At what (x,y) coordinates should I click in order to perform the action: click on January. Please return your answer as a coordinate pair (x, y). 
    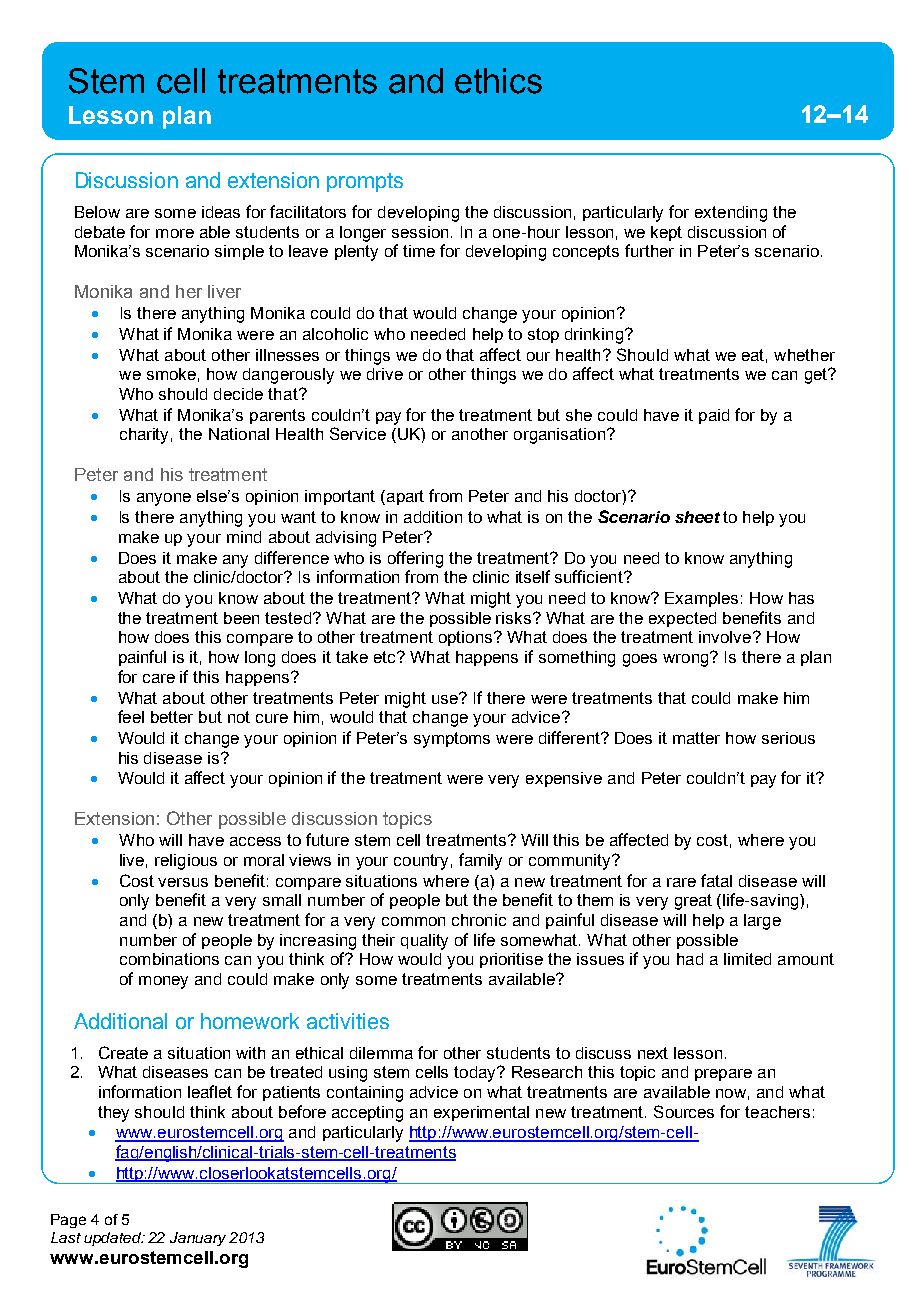
    Looking at the image, I should click on (198, 1239).
